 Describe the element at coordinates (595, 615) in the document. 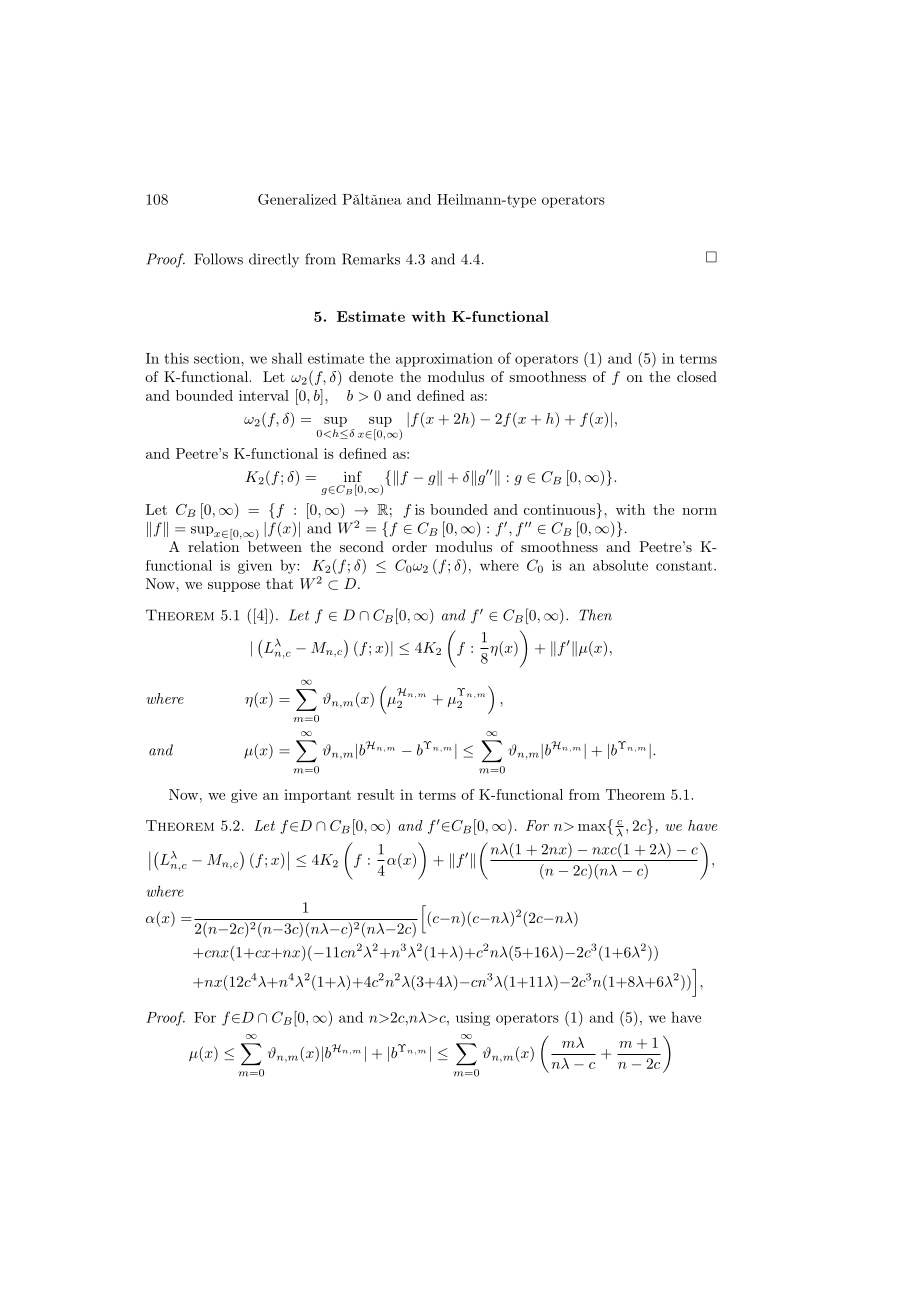

I see `Then` at that location.
